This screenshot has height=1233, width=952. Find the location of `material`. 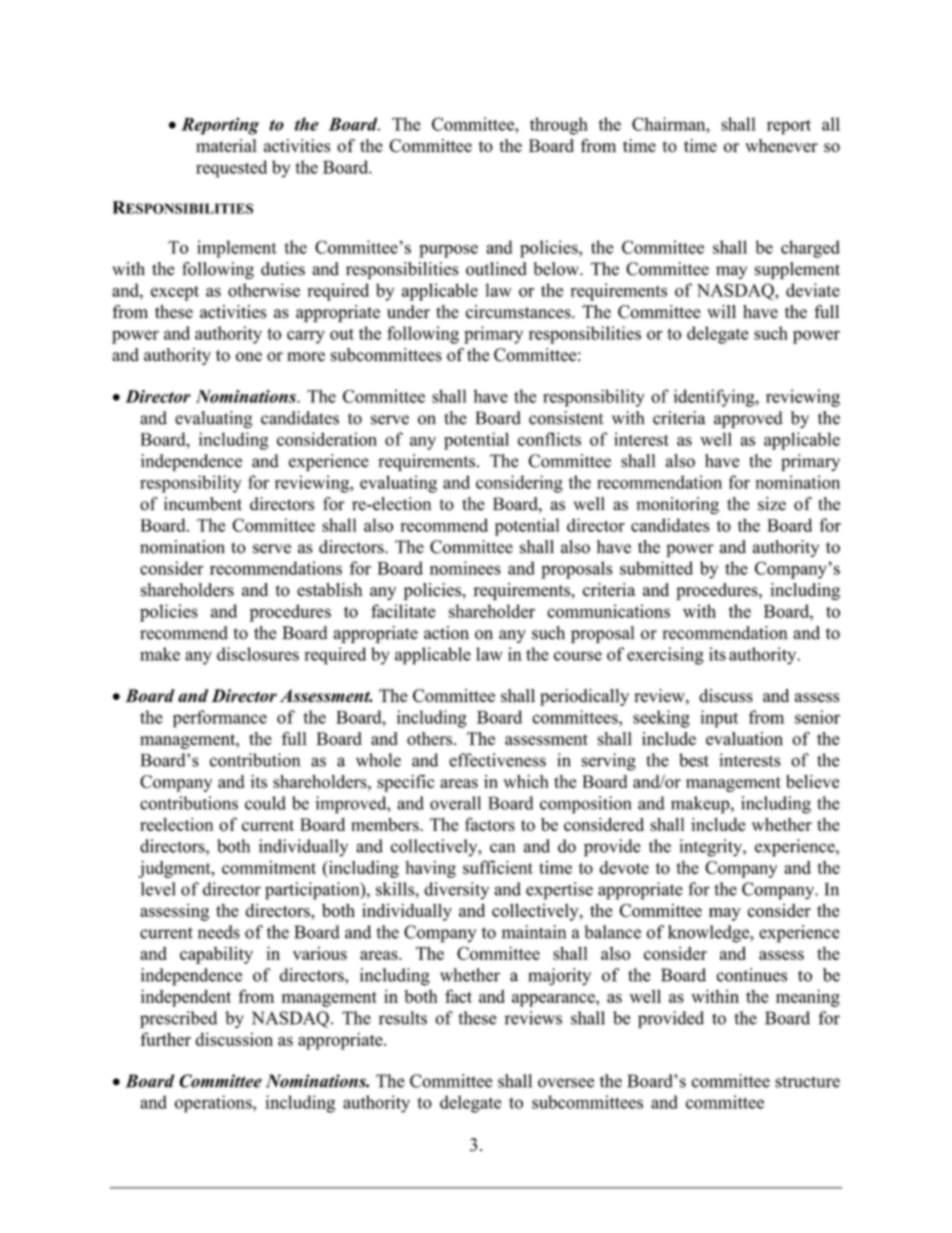

material is located at coordinates (226, 145).
